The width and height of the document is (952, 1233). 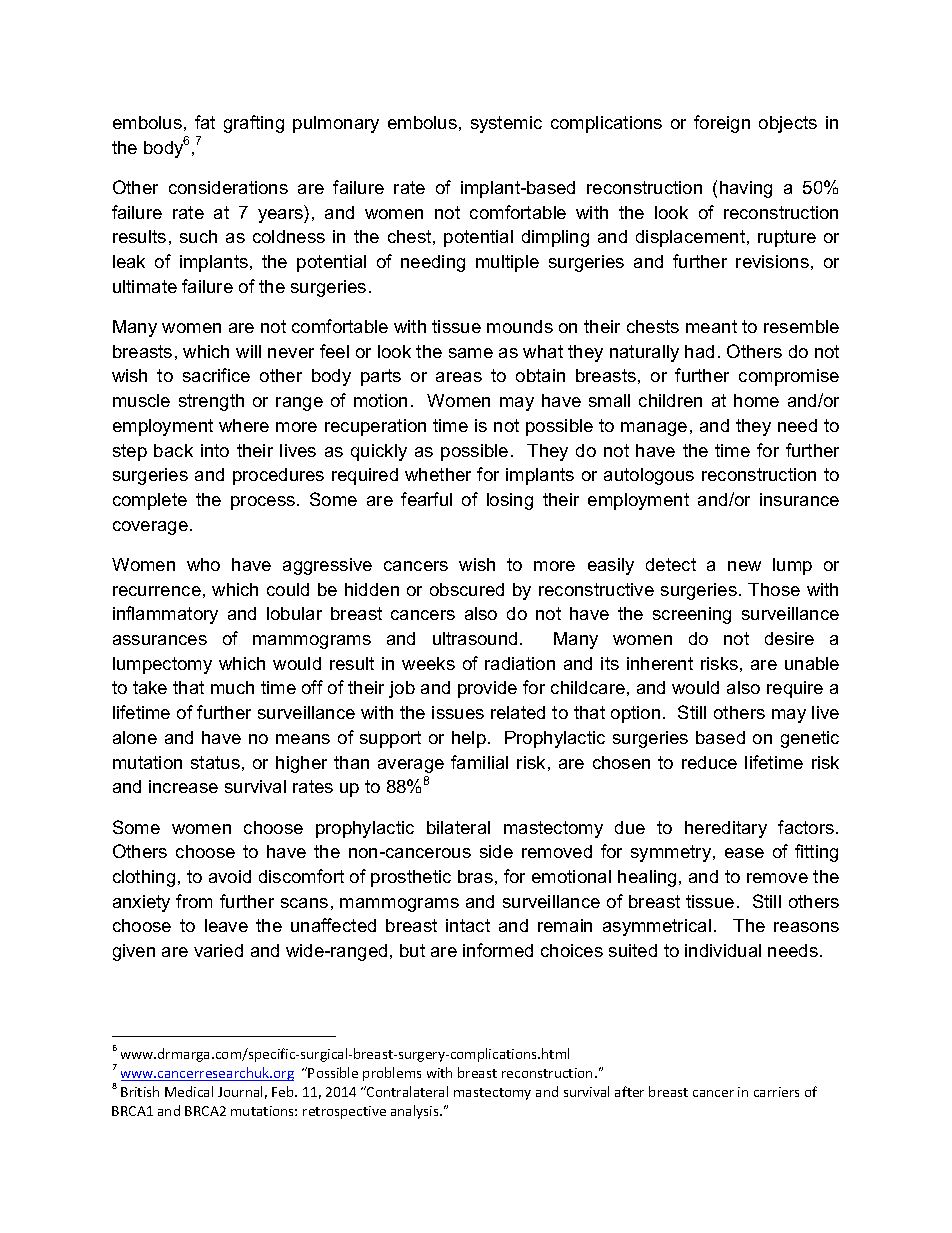 I want to click on foreign, so click(x=722, y=124).
